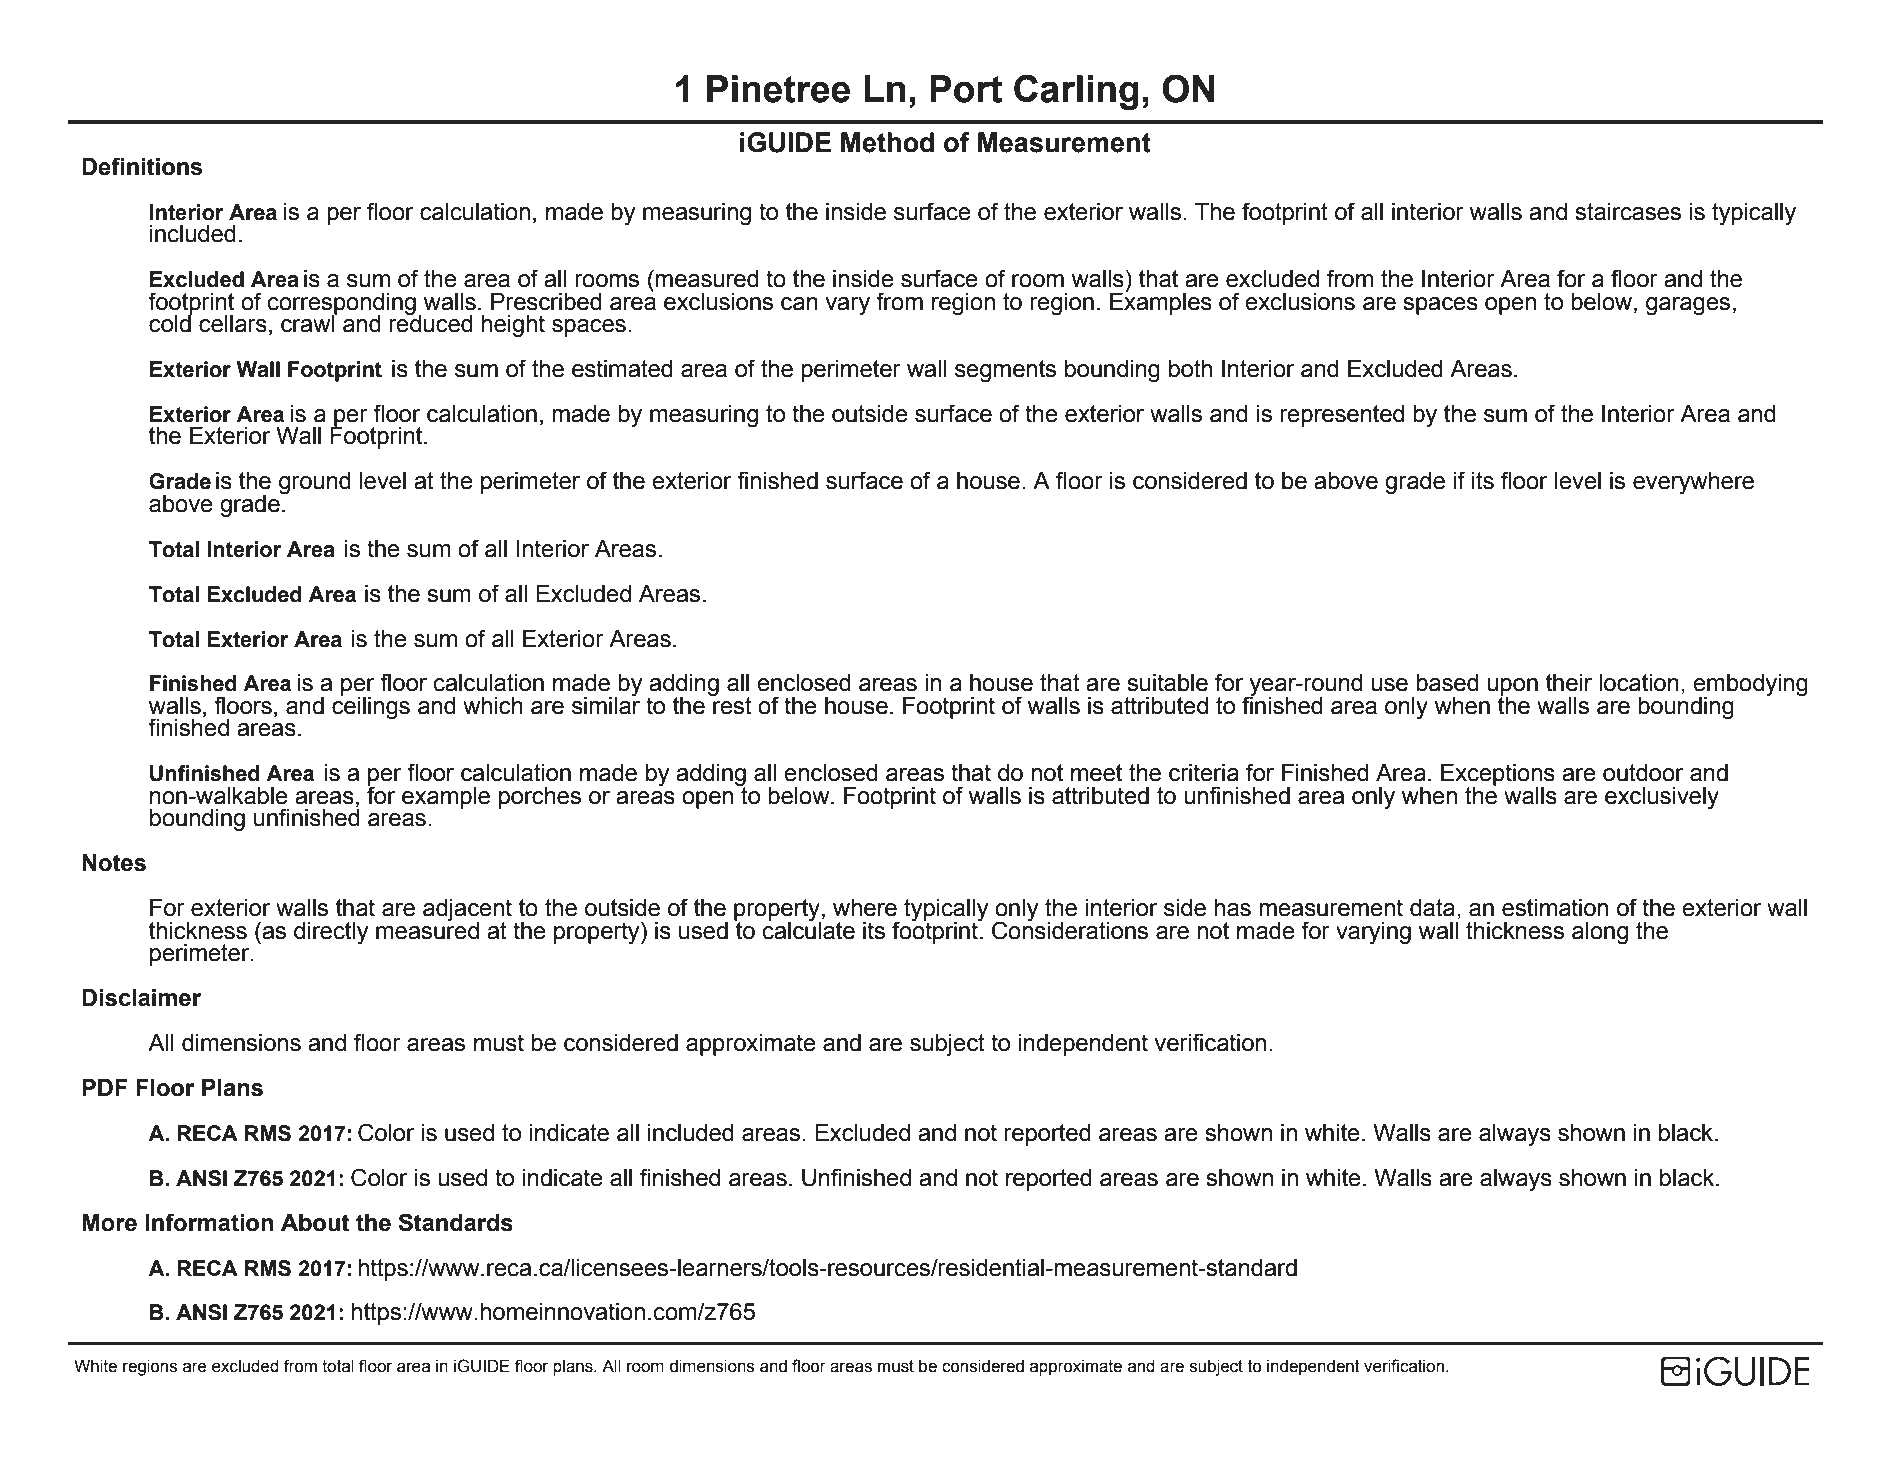 The image size is (1891, 1462). What do you see at coordinates (887, 142) in the document?
I see `Method` at bounding box center [887, 142].
